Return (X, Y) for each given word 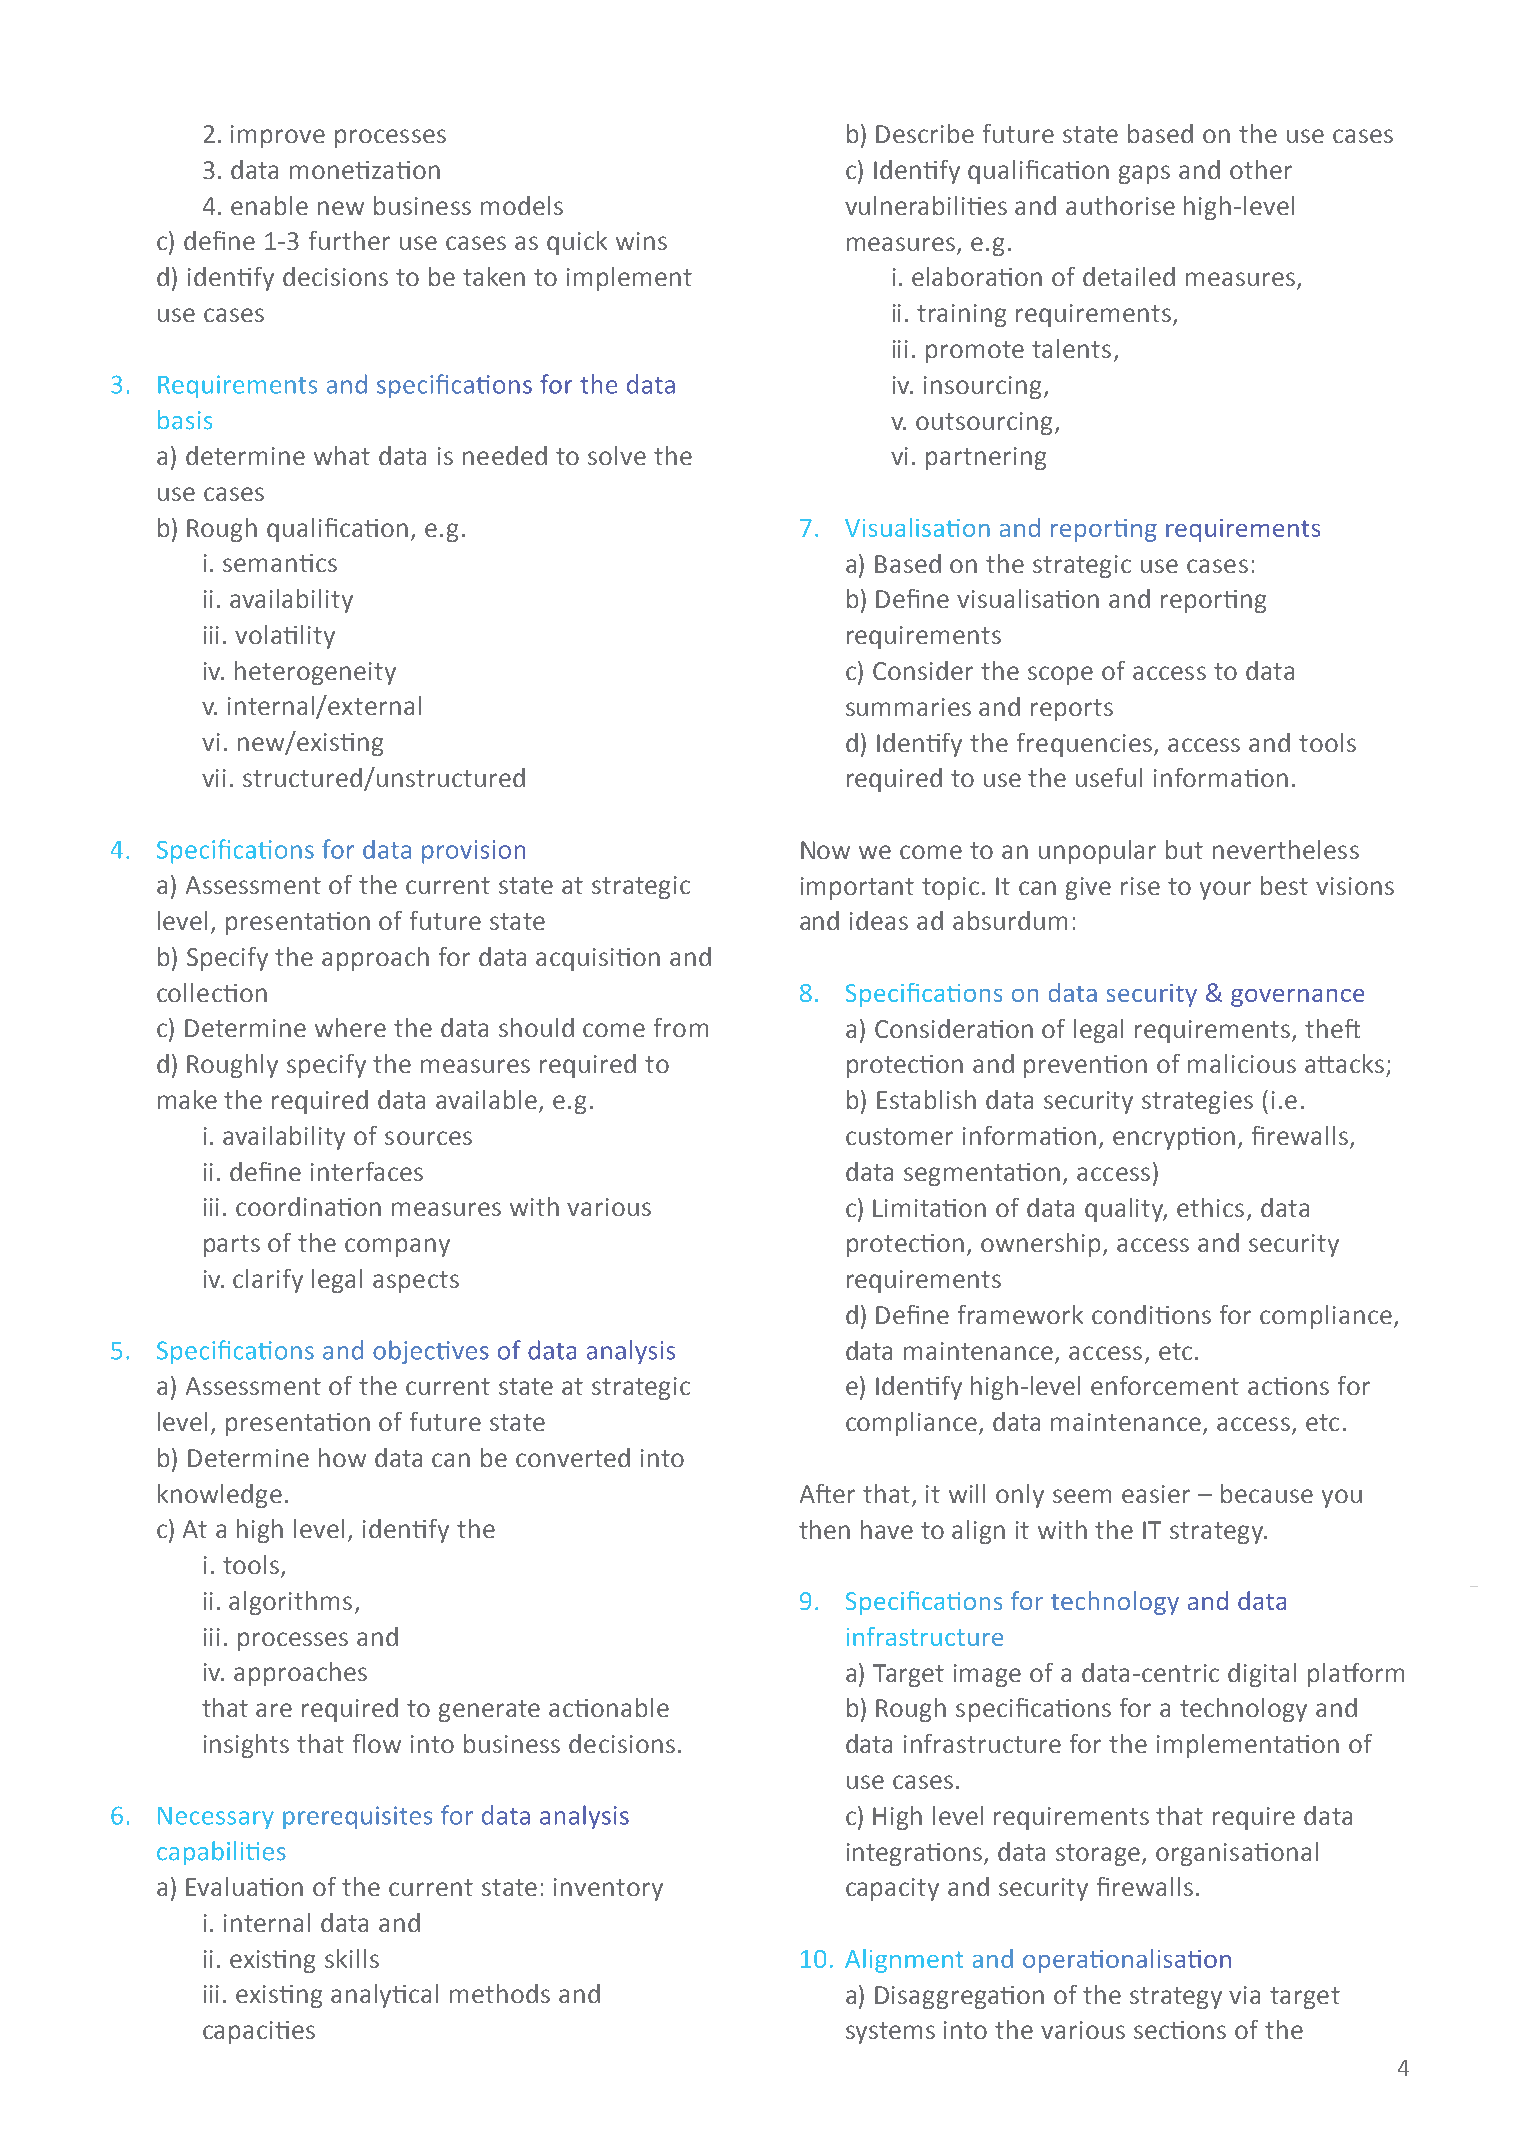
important (857, 888)
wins (641, 241)
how (342, 1457)
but (1184, 849)
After (827, 1493)
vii (214, 778)
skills (352, 1958)
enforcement (1165, 1385)
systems (890, 2033)
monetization (365, 170)
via (1244, 1995)
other (1261, 169)
